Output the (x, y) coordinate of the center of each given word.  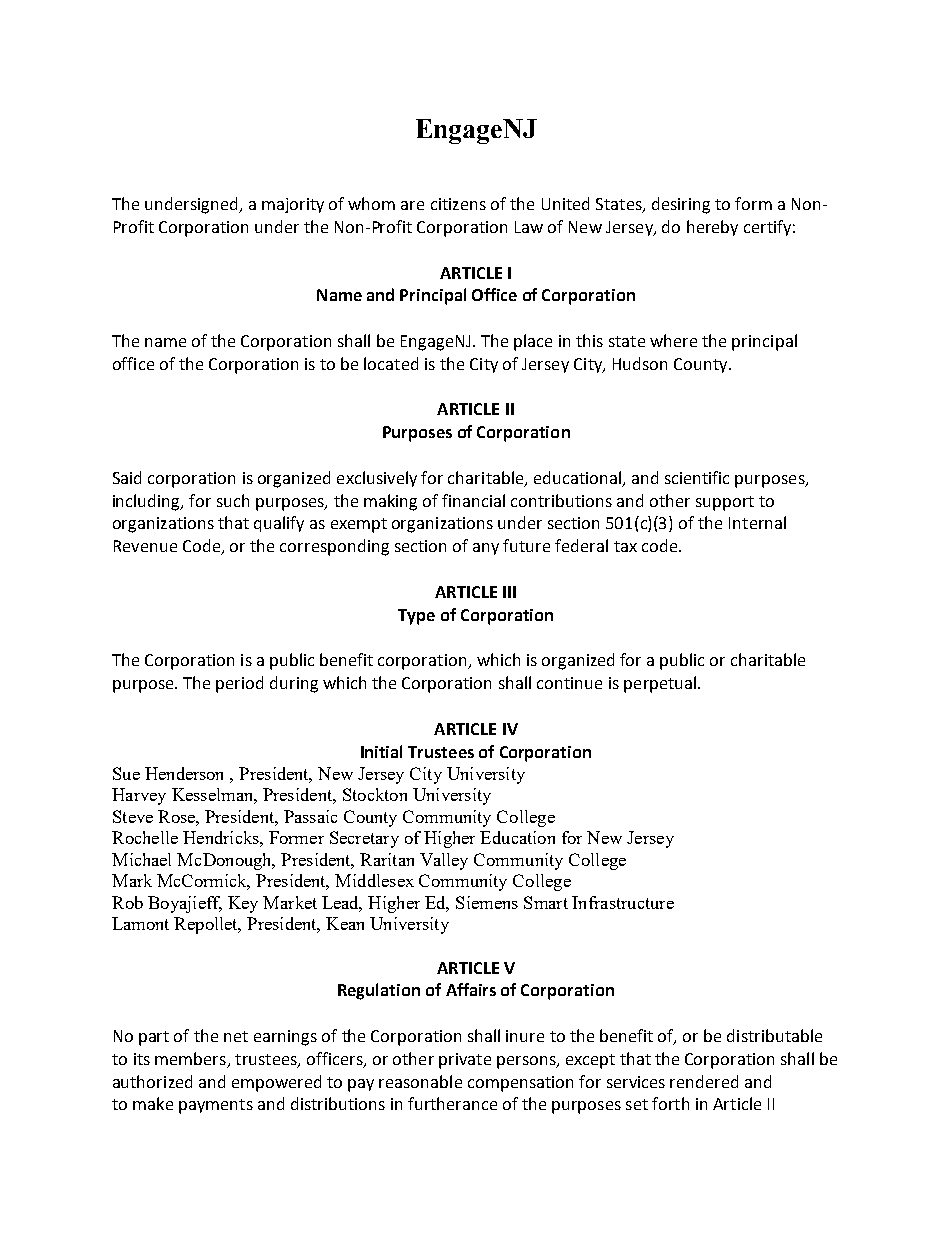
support (725, 503)
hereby (712, 228)
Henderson (184, 773)
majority (293, 205)
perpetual (660, 684)
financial (473, 500)
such (233, 500)
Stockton (375, 794)
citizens (458, 204)
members (190, 1058)
